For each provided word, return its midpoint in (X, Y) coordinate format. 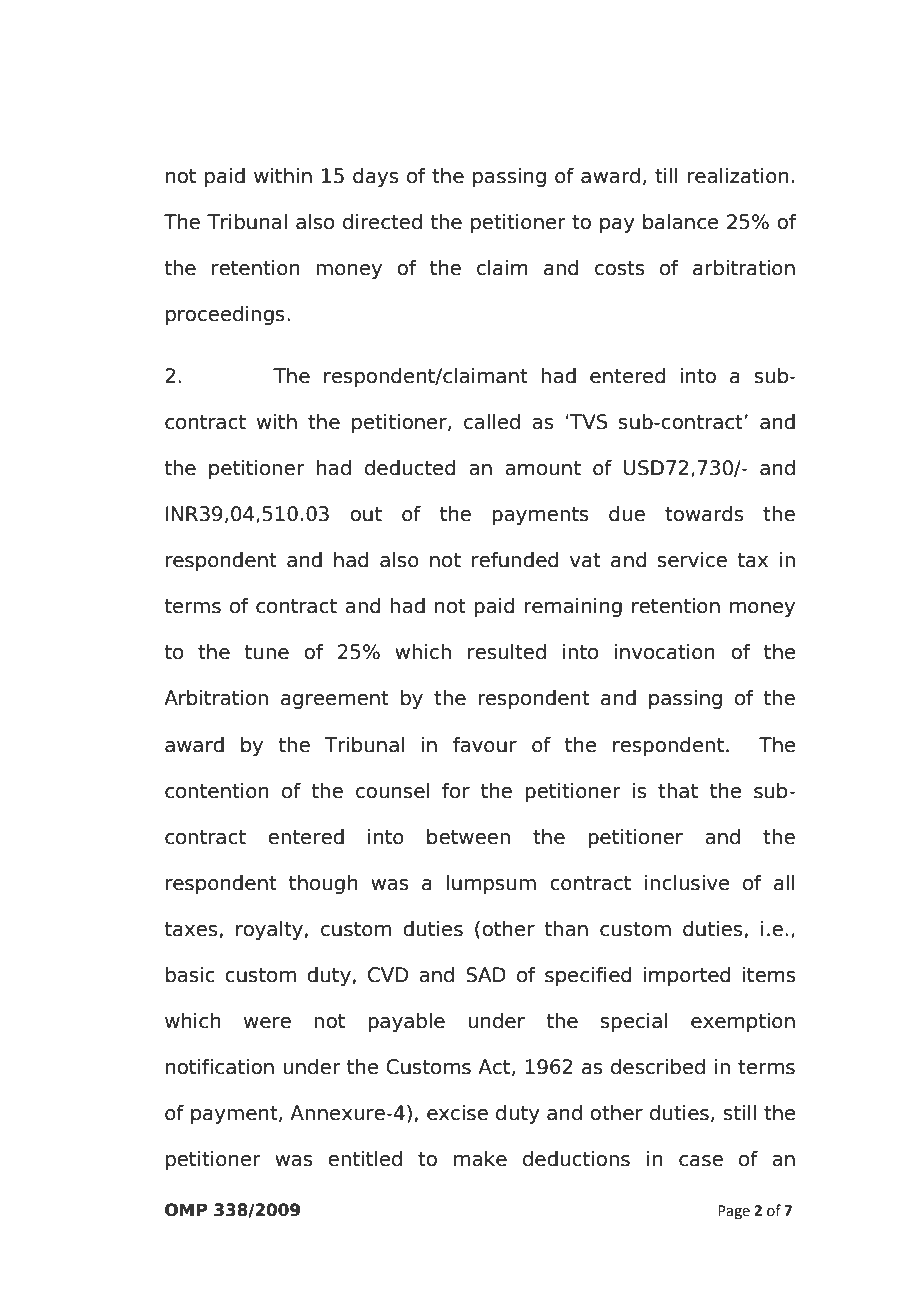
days (375, 177)
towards (704, 514)
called (492, 422)
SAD (486, 975)
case (701, 1161)
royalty (269, 930)
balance (681, 222)
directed (382, 222)
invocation (665, 652)
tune (266, 652)
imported (686, 976)
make (480, 1159)
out (366, 514)
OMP (186, 1210)
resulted (507, 652)
